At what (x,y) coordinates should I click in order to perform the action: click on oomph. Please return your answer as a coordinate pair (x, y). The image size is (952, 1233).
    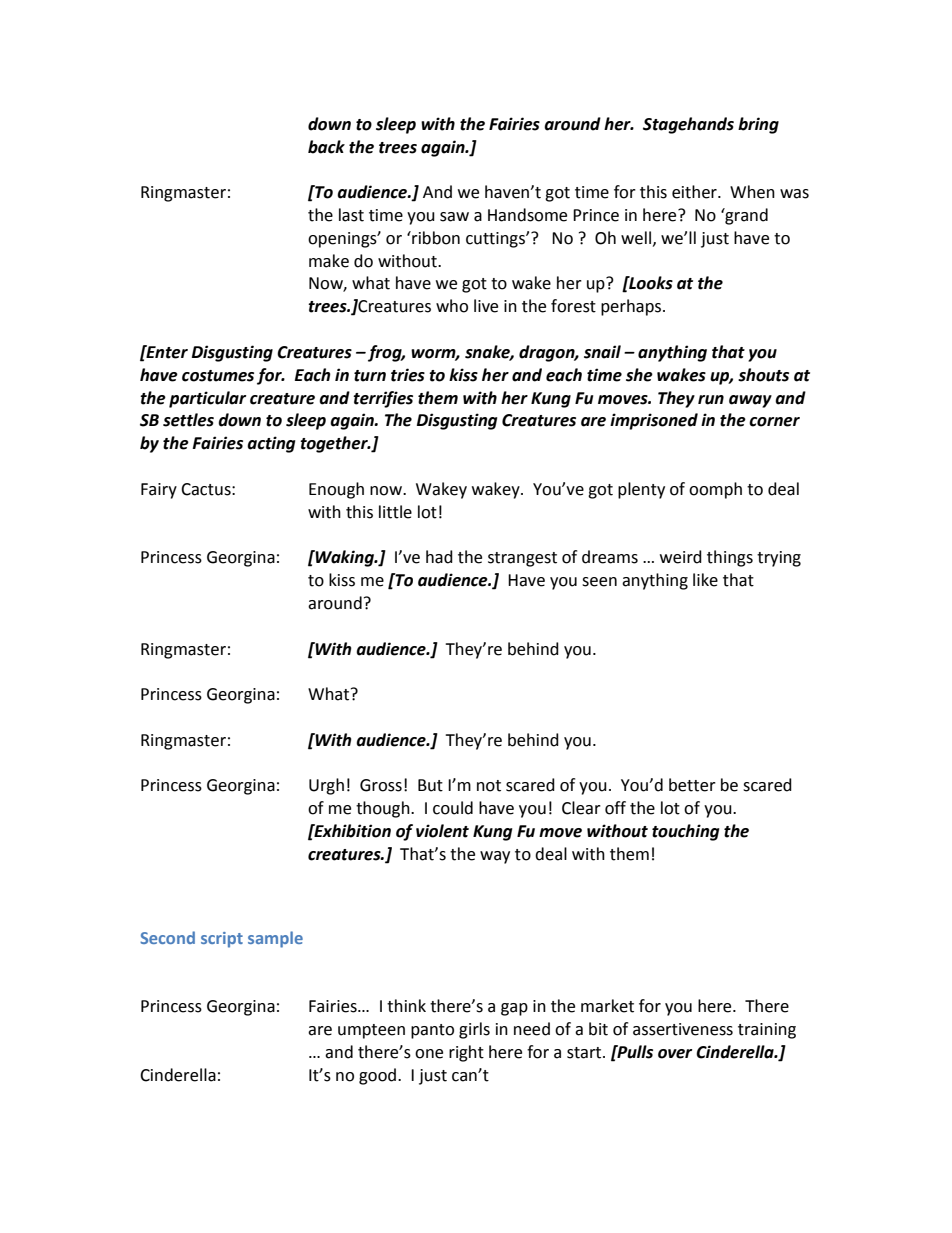
    Looking at the image, I should click on (715, 490).
